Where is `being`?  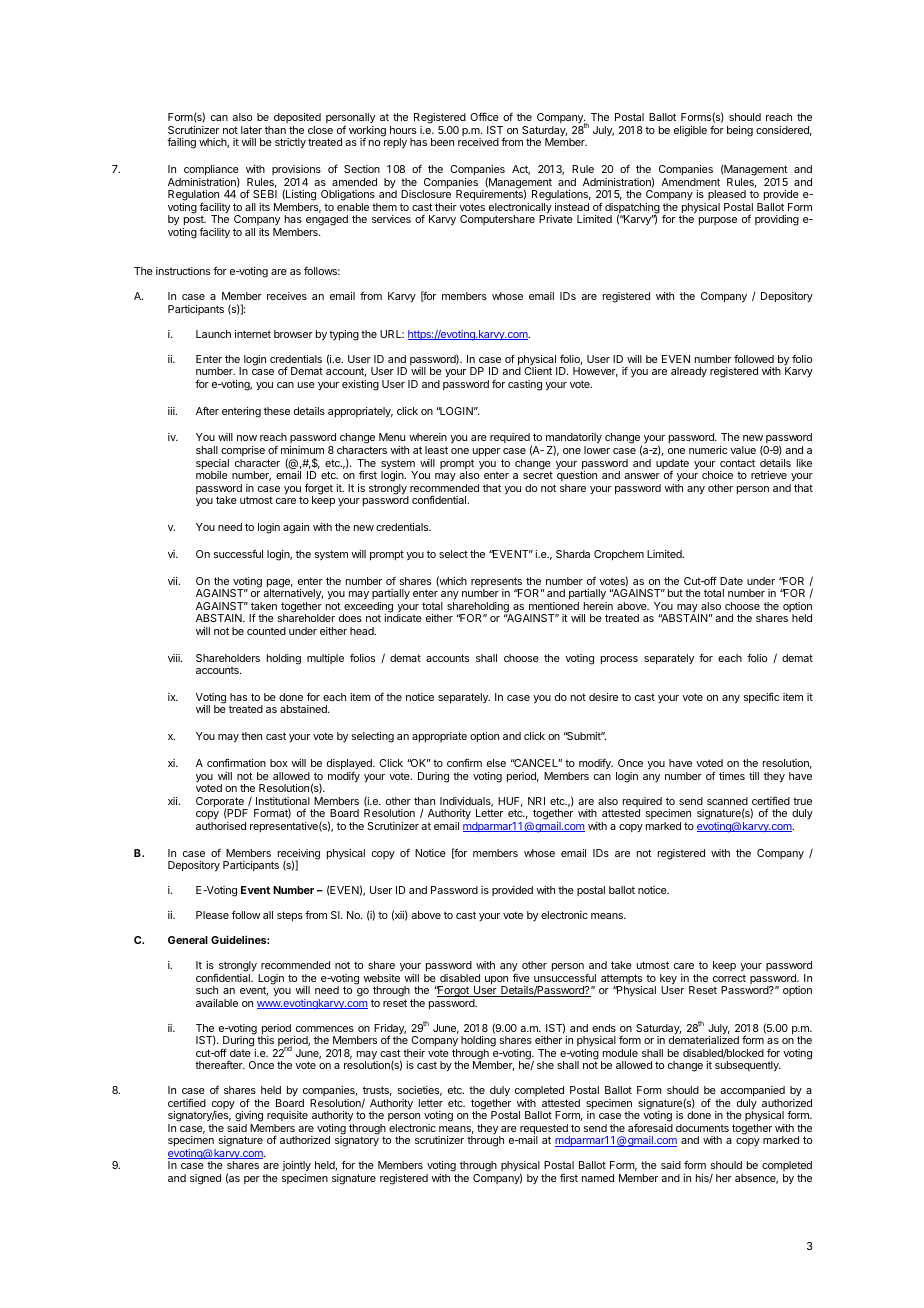
being is located at coordinates (740, 131).
